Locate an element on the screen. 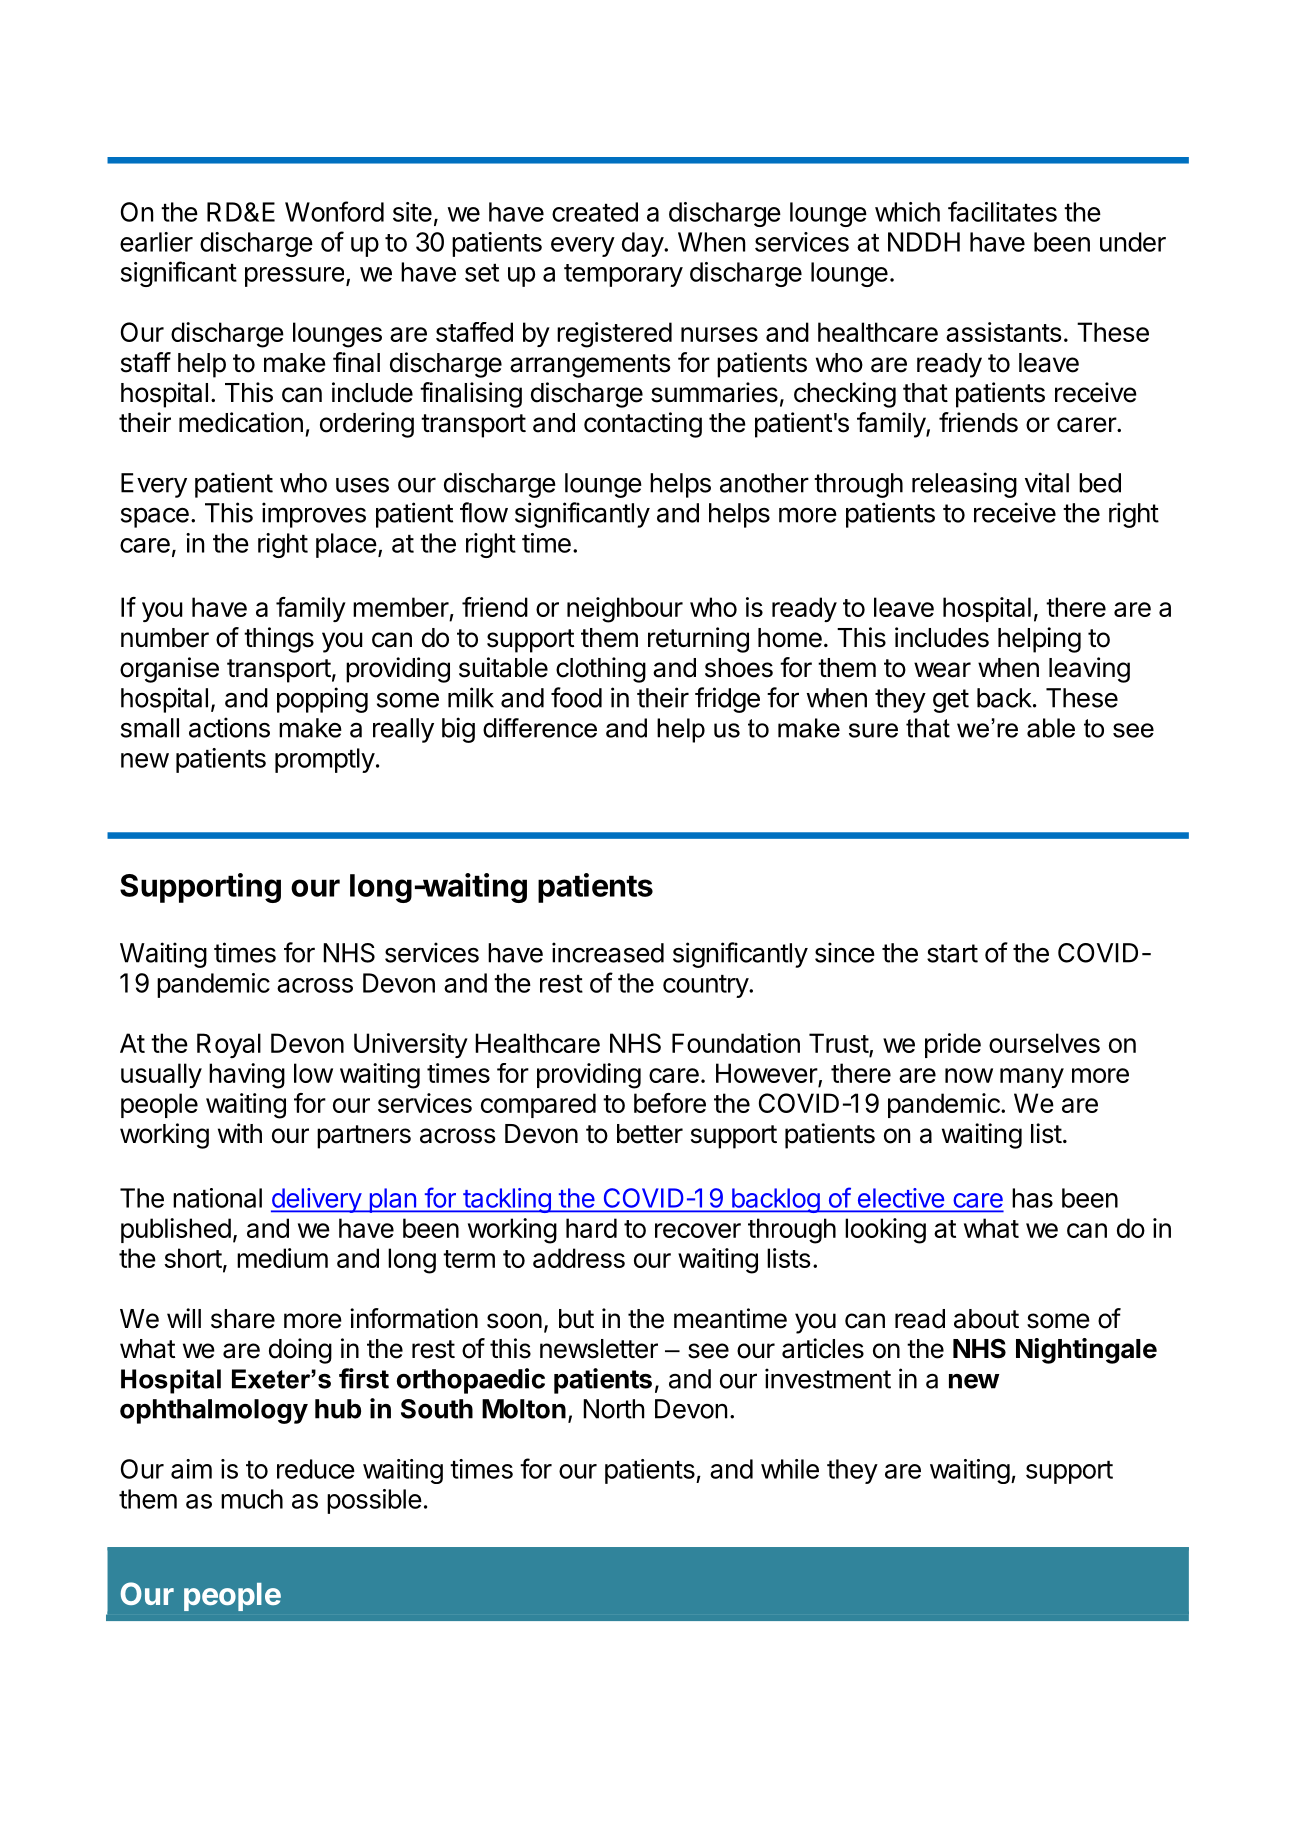 The image size is (1298, 1836). vital is located at coordinates (1047, 482).
